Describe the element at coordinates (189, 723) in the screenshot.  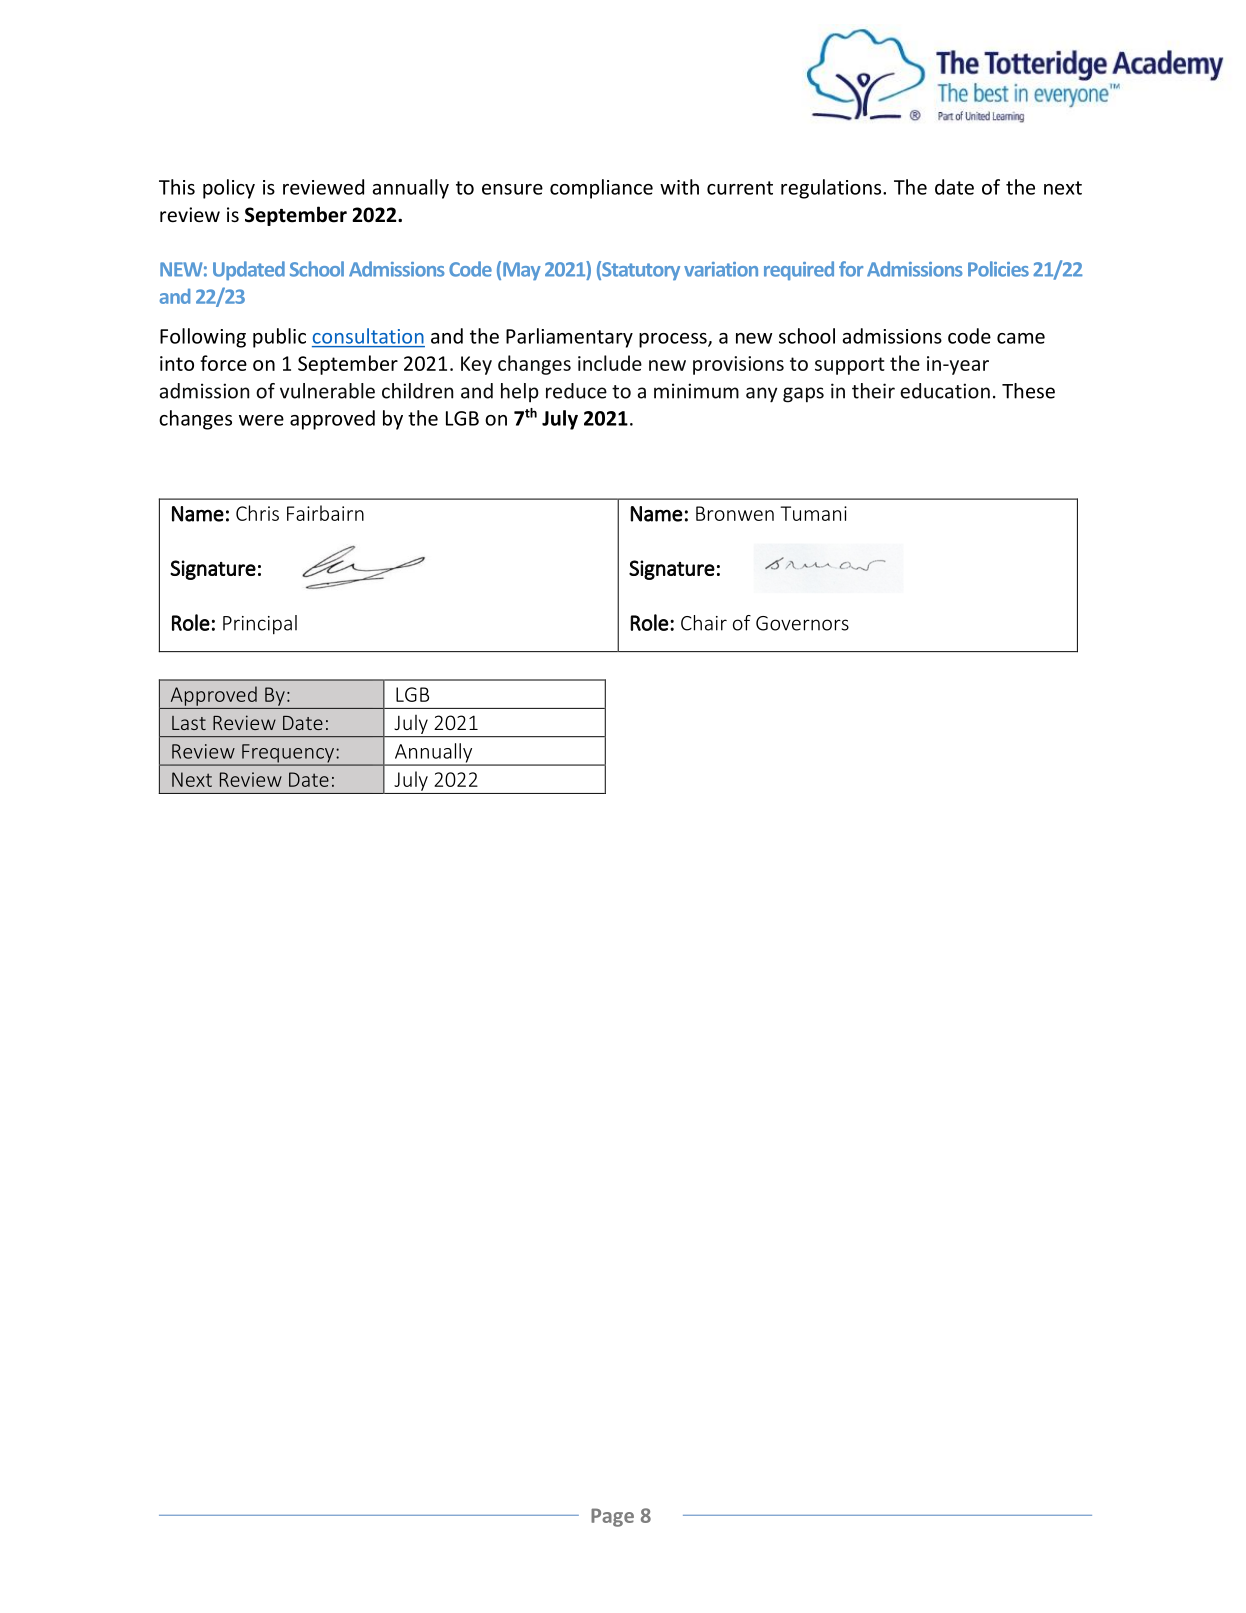
I see `Last` at that location.
